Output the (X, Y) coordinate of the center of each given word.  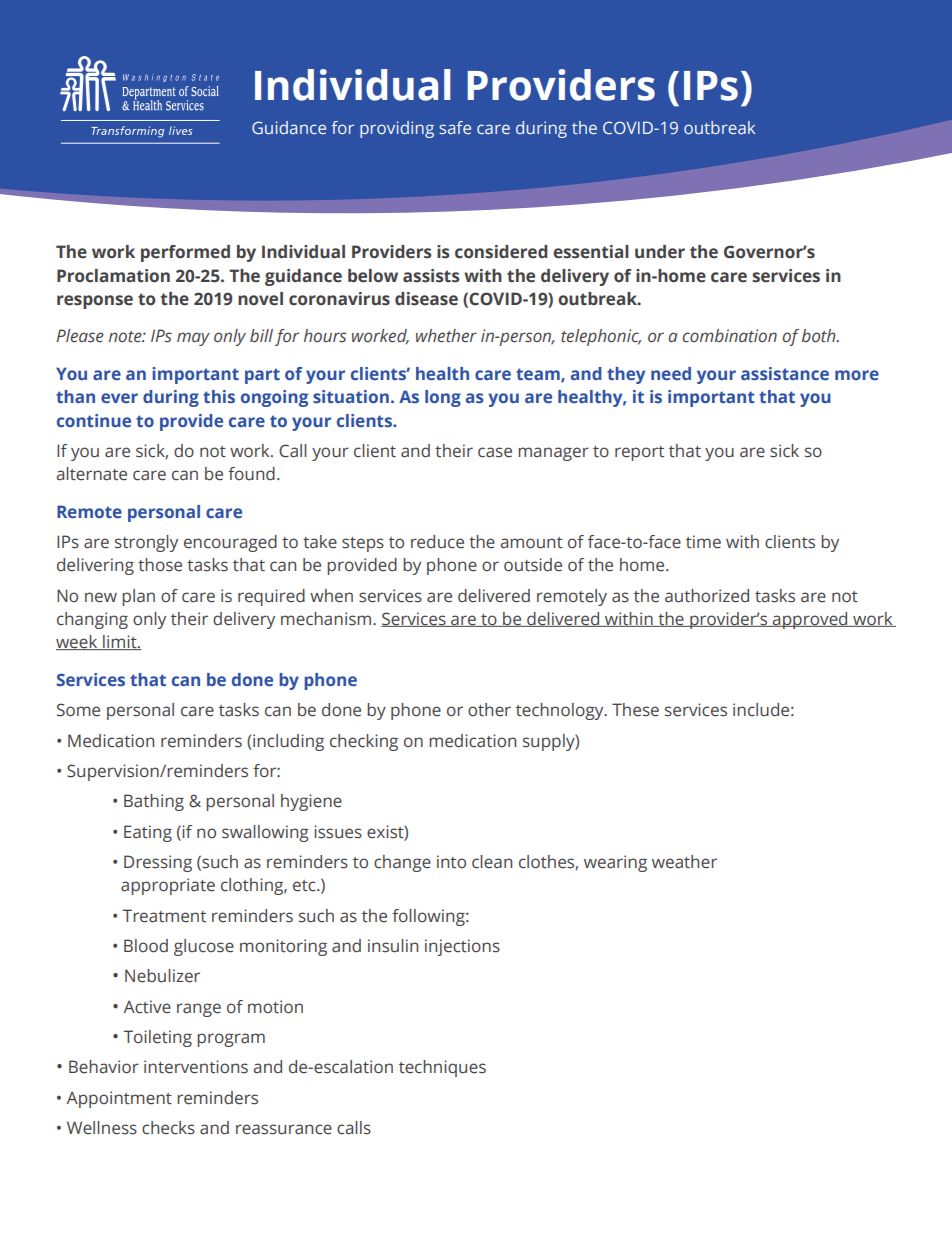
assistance (785, 373)
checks (168, 1128)
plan (138, 597)
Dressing (158, 863)
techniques (442, 1068)
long (443, 398)
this (219, 396)
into (451, 862)
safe (455, 127)
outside (533, 565)
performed (185, 253)
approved (810, 620)
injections (462, 947)
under (660, 252)
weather (684, 862)
